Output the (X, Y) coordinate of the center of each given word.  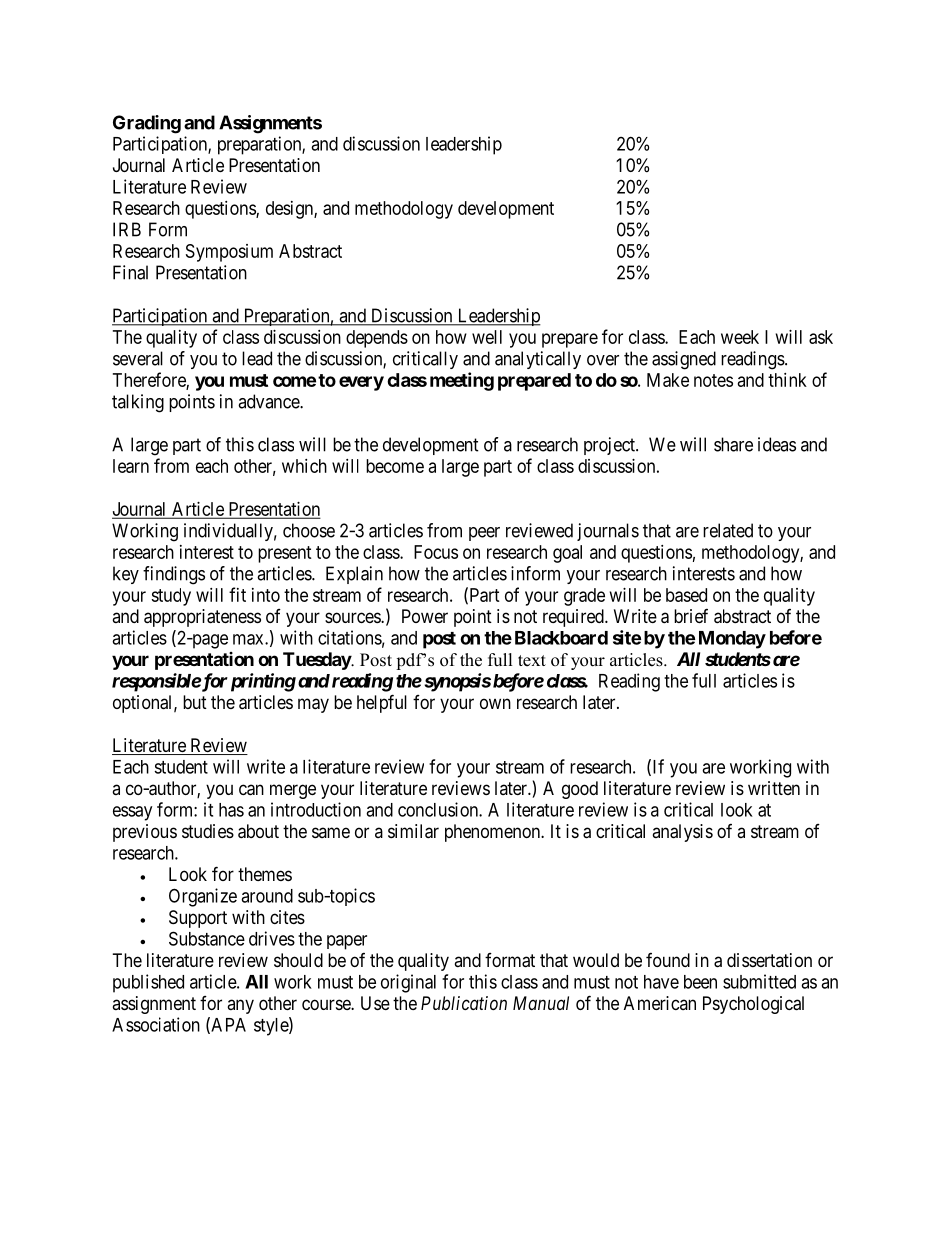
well (487, 337)
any (240, 1006)
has (231, 810)
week (740, 337)
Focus (436, 552)
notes (713, 380)
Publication (464, 1003)
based (686, 595)
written (774, 788)
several (138, 358)
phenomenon (494, 833)
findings (174, 575)
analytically (538, 360)
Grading (147, 124)
